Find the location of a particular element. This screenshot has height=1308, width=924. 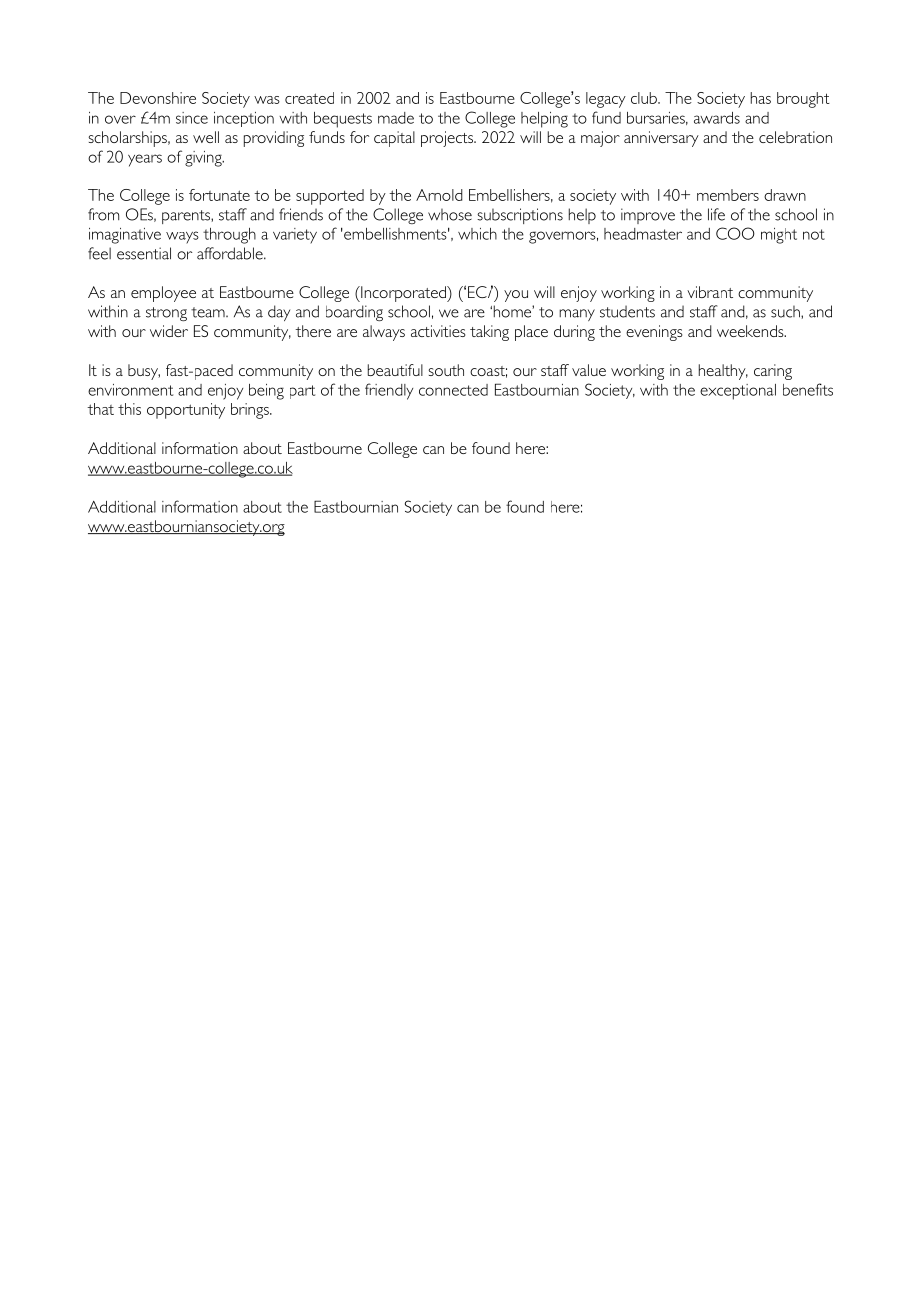

wider is located at coordinates (169, 331).
